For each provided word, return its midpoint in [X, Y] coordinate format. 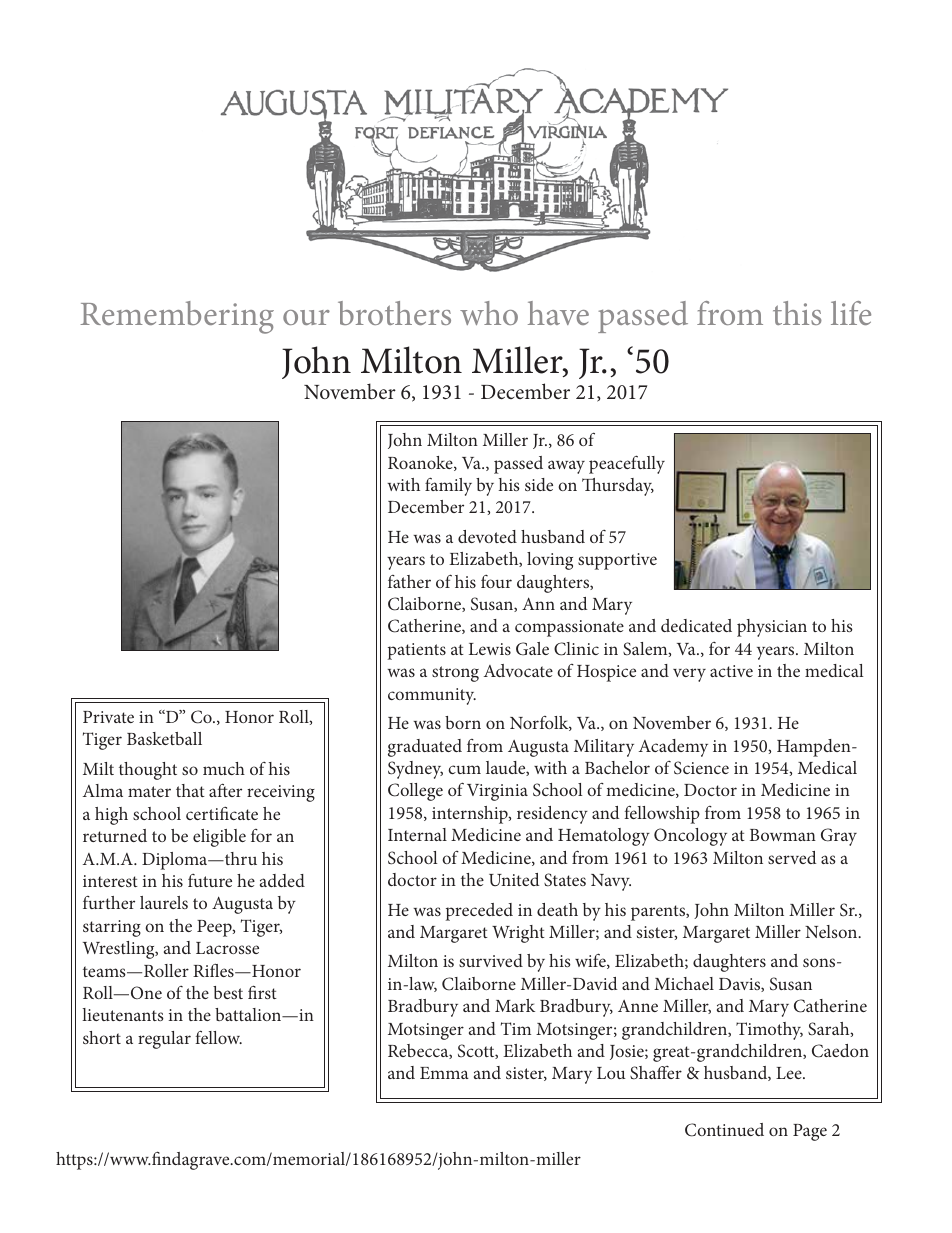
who [489, 313]
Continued [724, 1130]
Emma [444, 1073]
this [797, 313]
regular [164, 1040]
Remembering [177, 317]
